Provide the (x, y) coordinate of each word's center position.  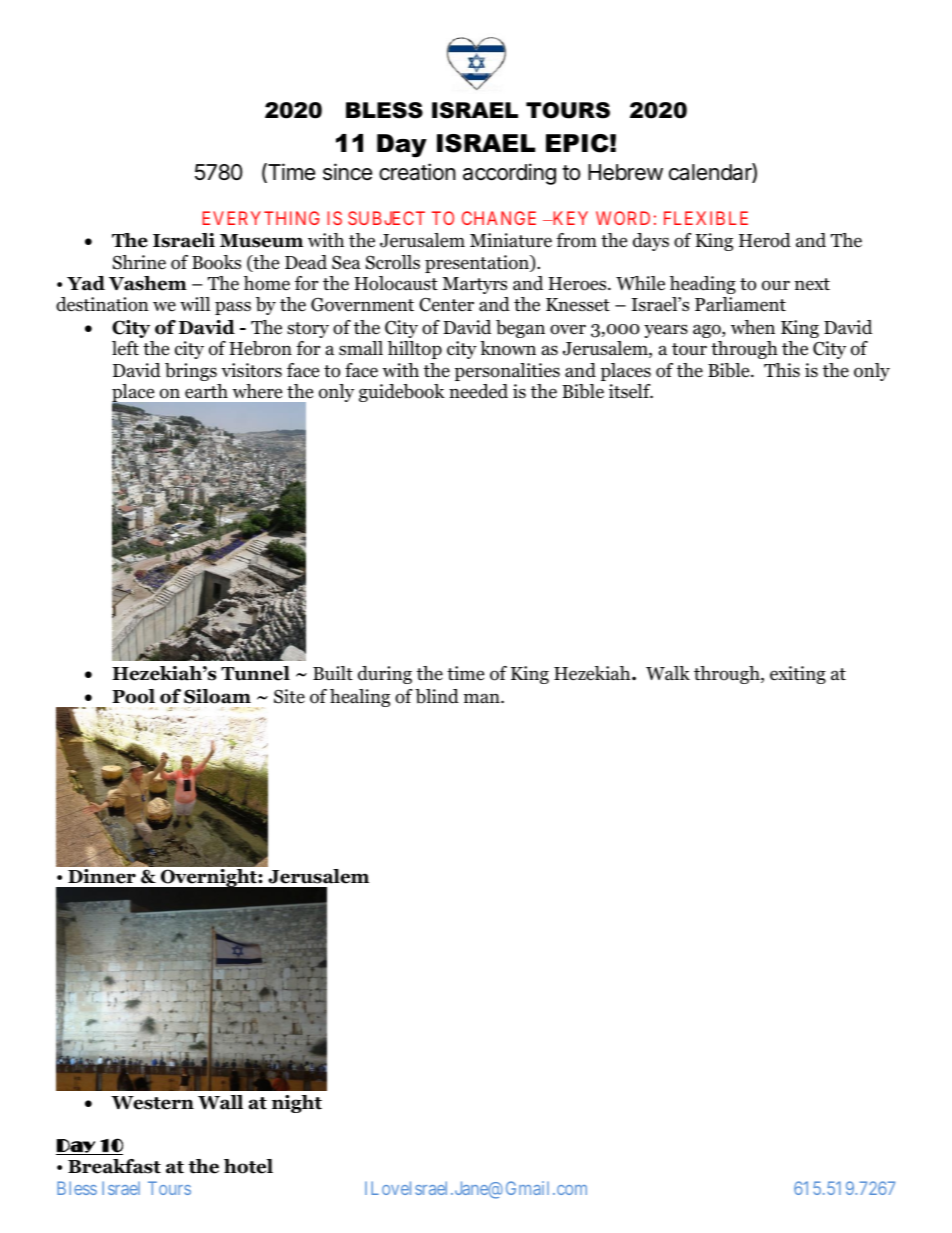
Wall (220, 1102)
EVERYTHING (261, 218)
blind (437, 696)
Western (152, 1103)
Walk (668, 673)
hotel (248, 1166)
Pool (133, 696)
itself (631, 391)
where (257, 391)
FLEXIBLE (706, 218)
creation (417, 172)
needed (478, 391)
